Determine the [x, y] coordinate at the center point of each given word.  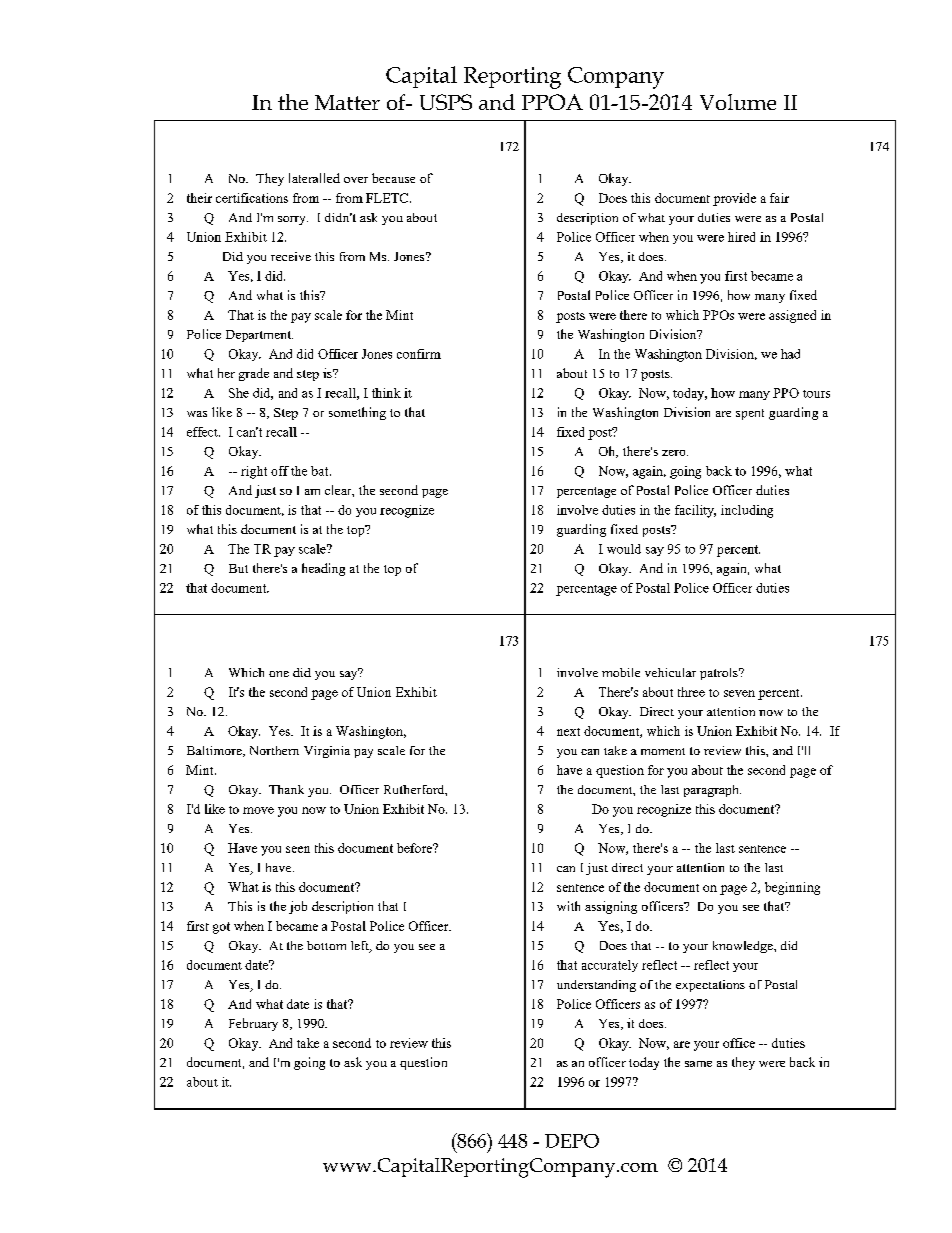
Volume [738, 102]
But [238, 568]
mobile [621, 672]
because [393, 178]
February [253, 1024]
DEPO [572, 1141]
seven [739, 693]
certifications [252, 198]
